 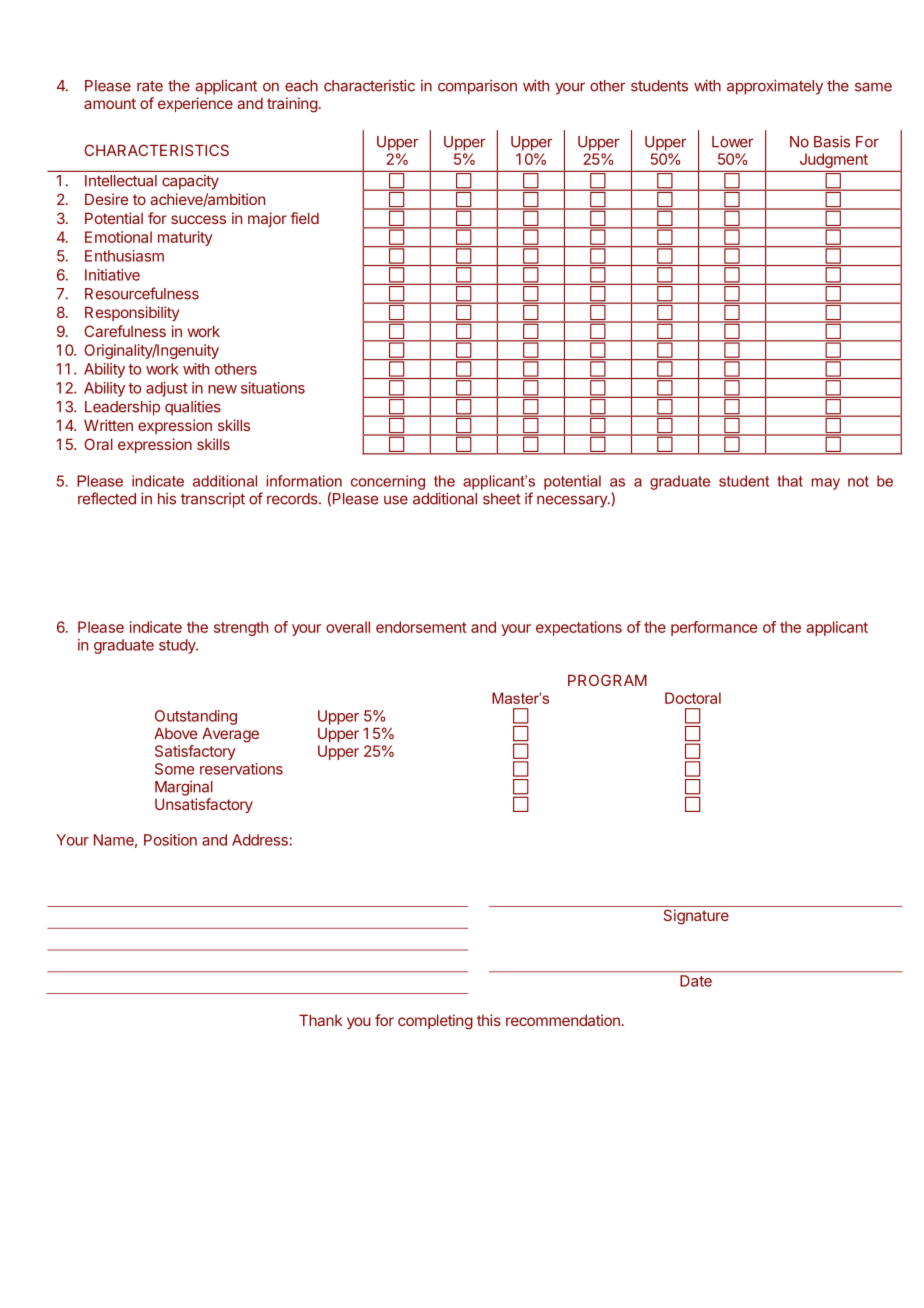 What do you see at coordinates (273, 388) in the screenshot?
I see `situations` at bounding box center [273, 388].
